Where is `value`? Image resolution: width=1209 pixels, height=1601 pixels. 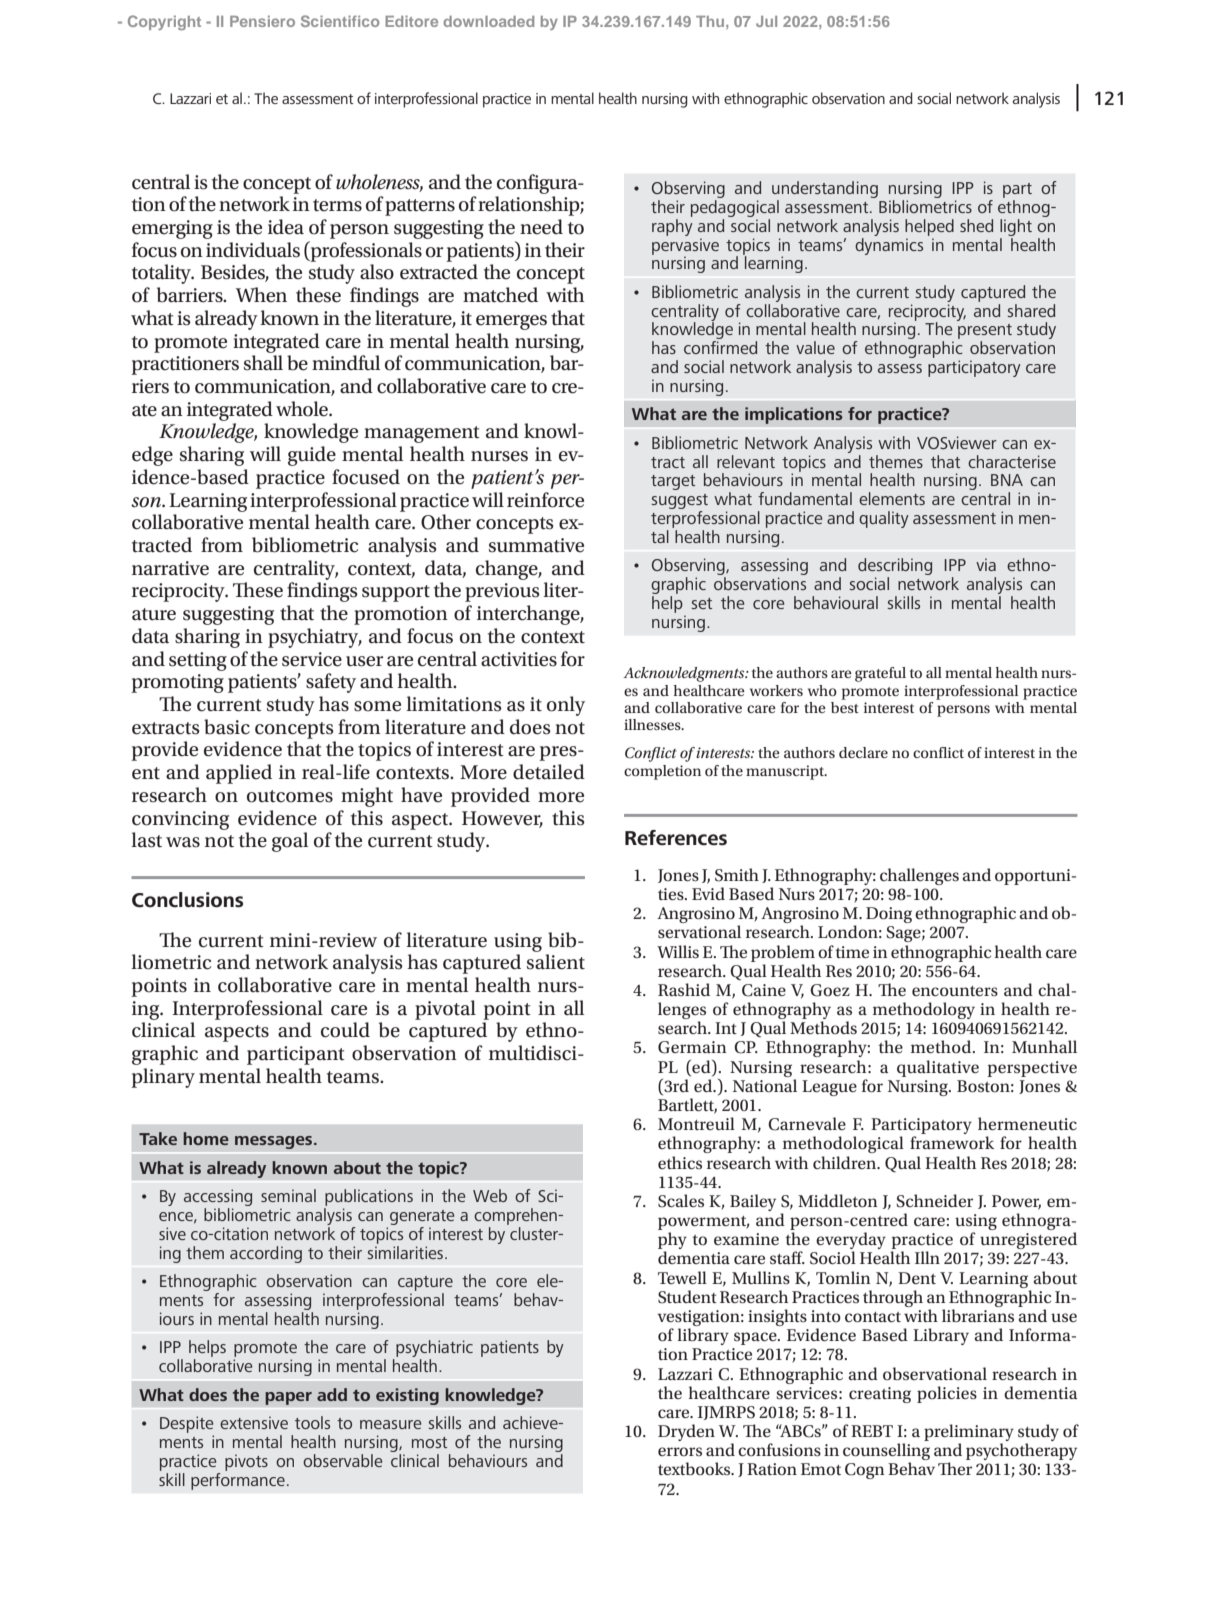
value is located at coordinates (815, 347).
